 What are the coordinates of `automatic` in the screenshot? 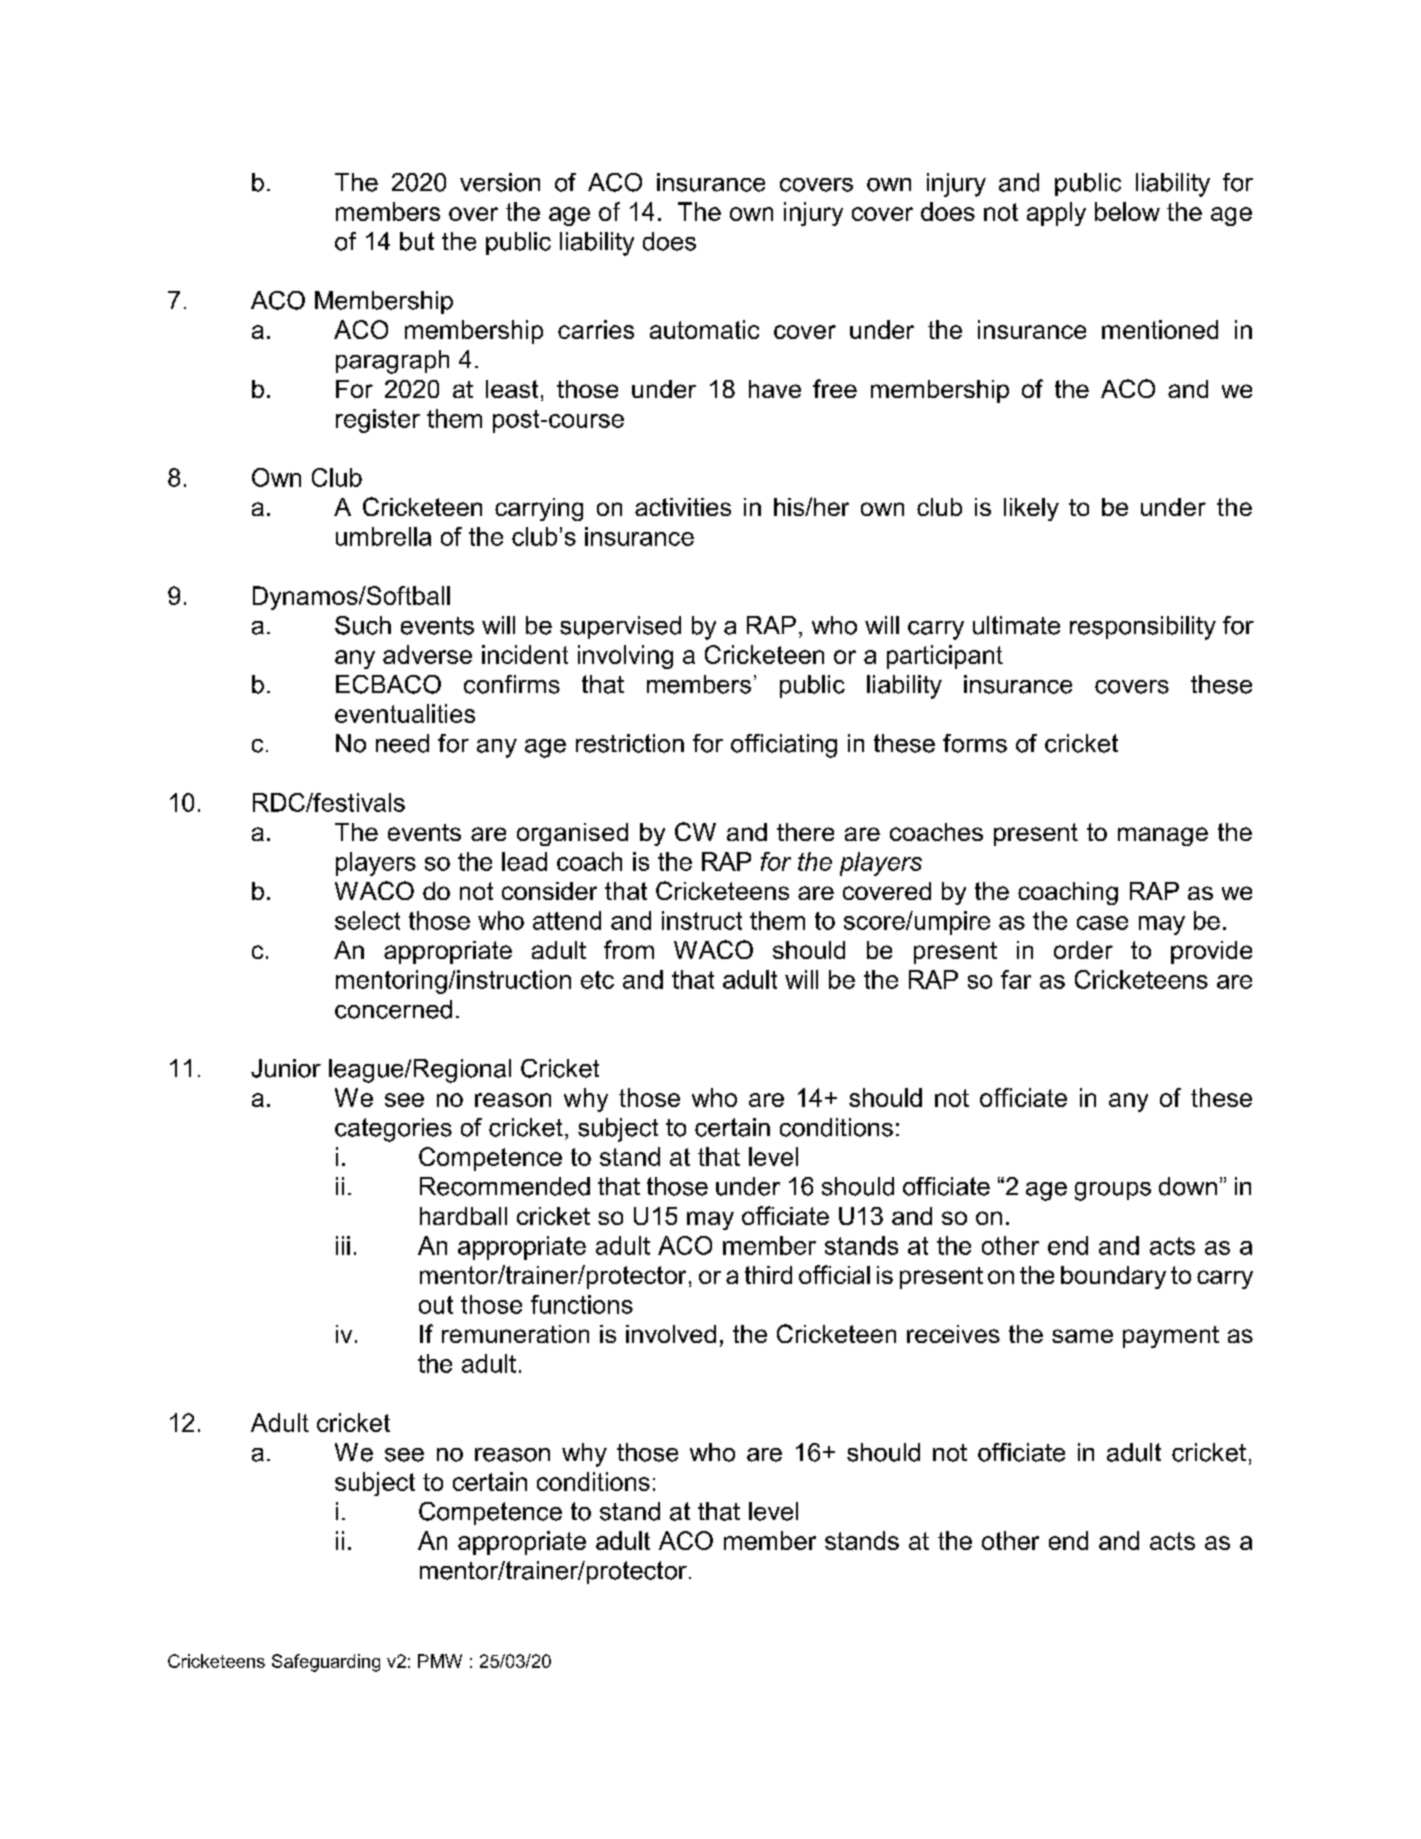 It's located at (704, 329).
